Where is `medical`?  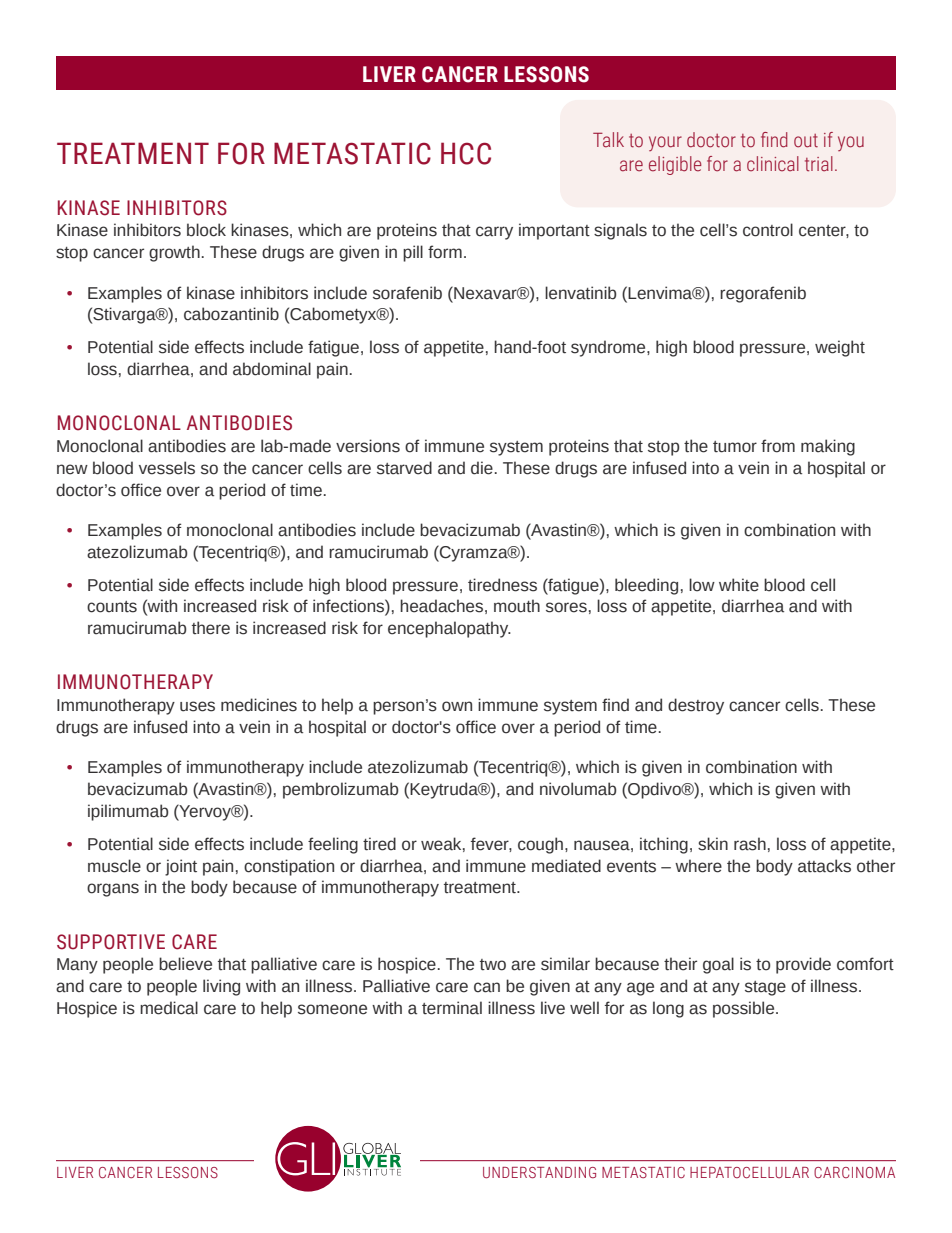 medical is located at coordinates (169, 1008).
